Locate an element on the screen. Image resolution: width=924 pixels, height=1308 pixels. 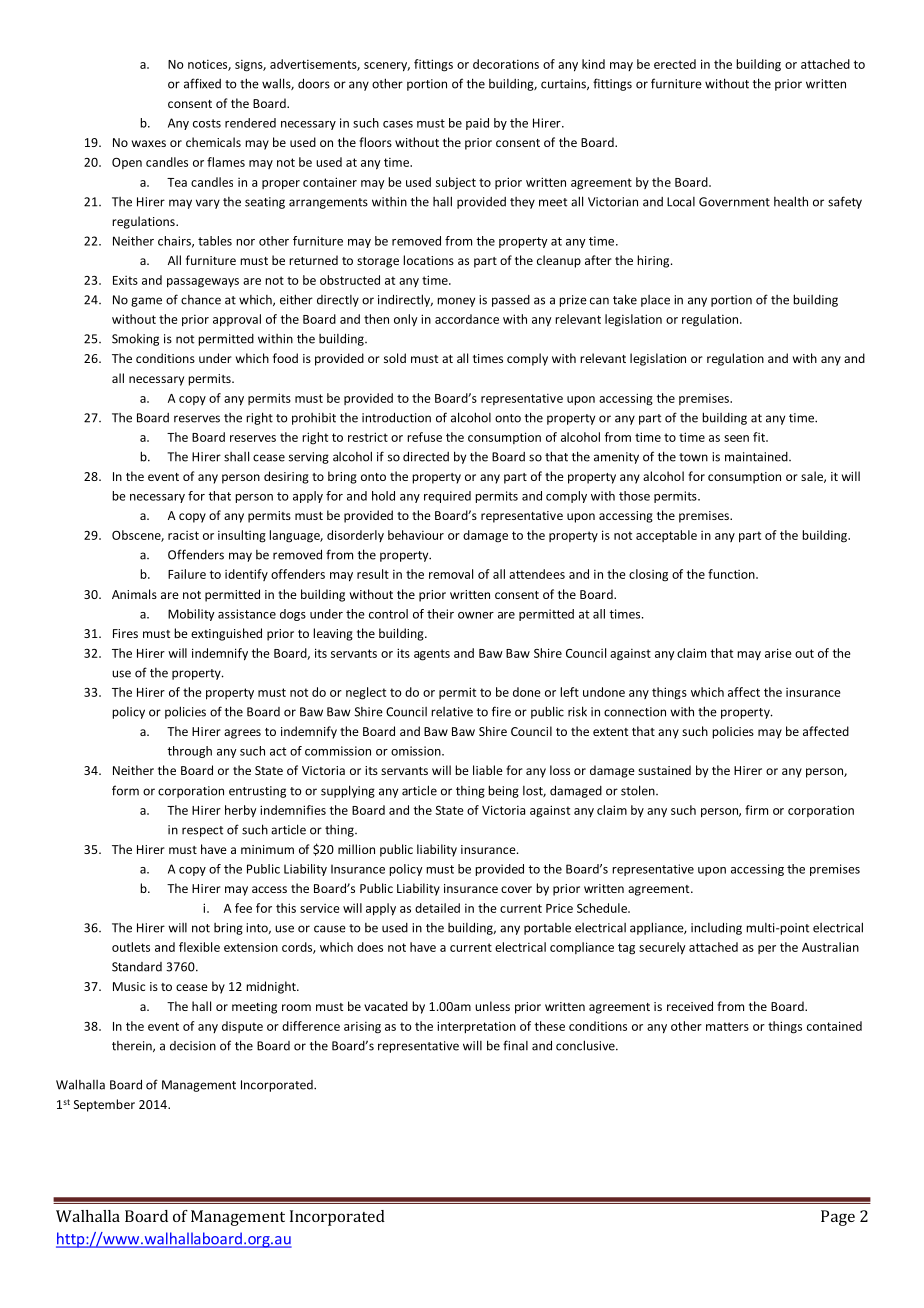
refuse is located at coordinates (424, 437).
